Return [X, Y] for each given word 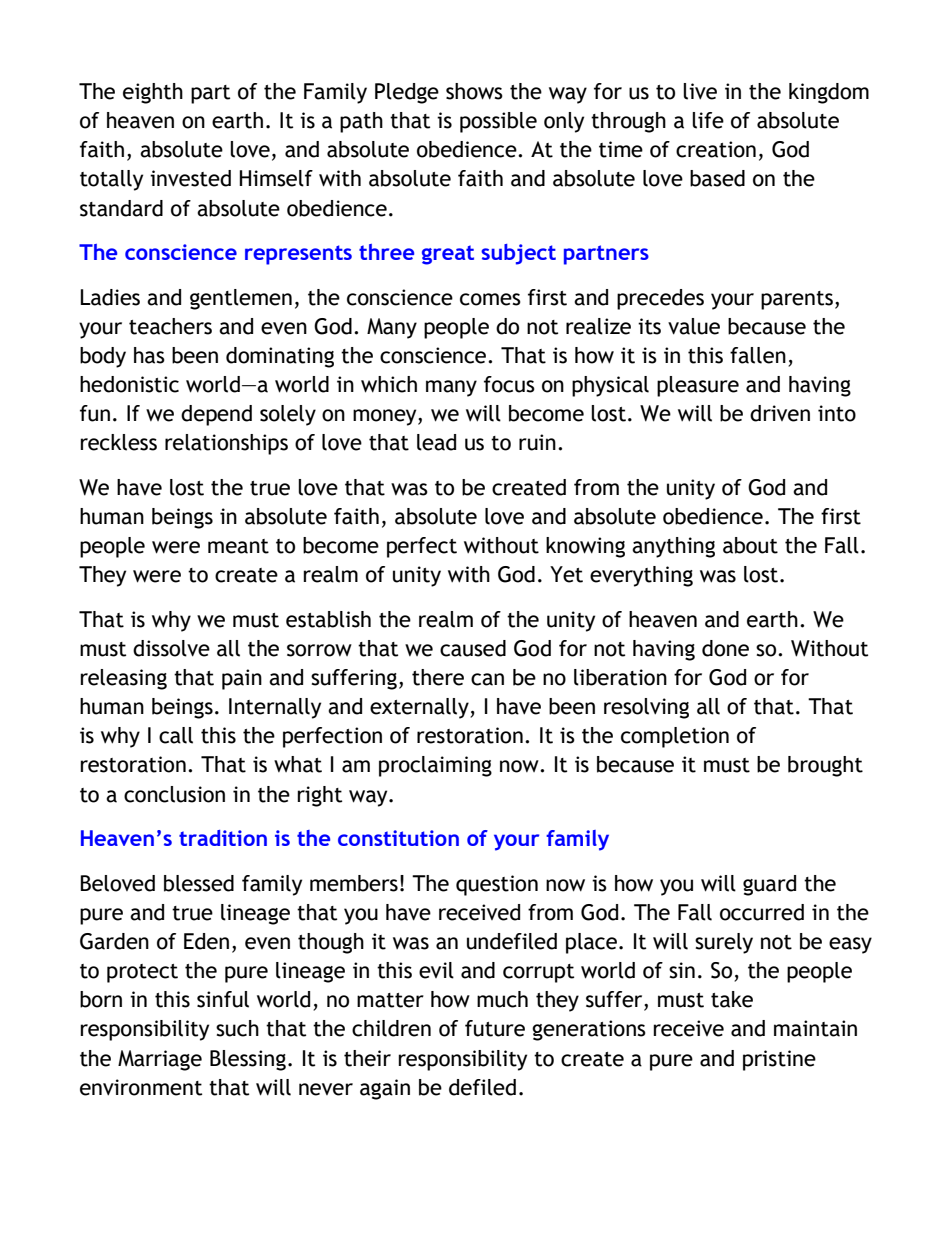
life [708, 120]
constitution [398, 838]
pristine [779, 1060]
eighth [153, 93]
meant [238, 546]
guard [769, 885]
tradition [223, 838]
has [149, 355]
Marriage [160, 1060]
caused [473, 648]
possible [498, 122]
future [495, 1028]
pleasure [698, 386]
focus [509, 384]
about [750, 545]
